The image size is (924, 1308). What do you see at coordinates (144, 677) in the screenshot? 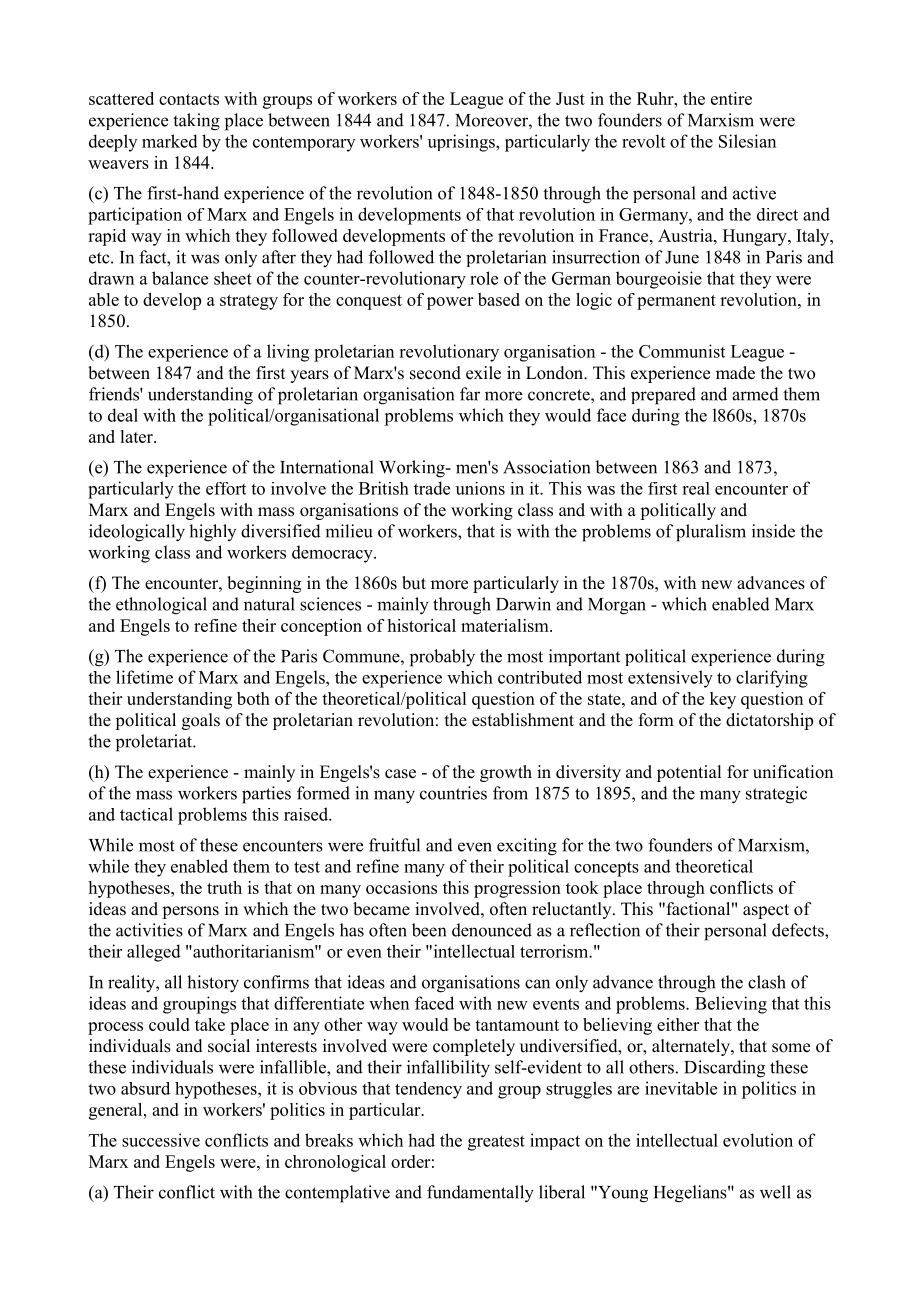
I see `lifetime` at bounding box center [144, 677].
